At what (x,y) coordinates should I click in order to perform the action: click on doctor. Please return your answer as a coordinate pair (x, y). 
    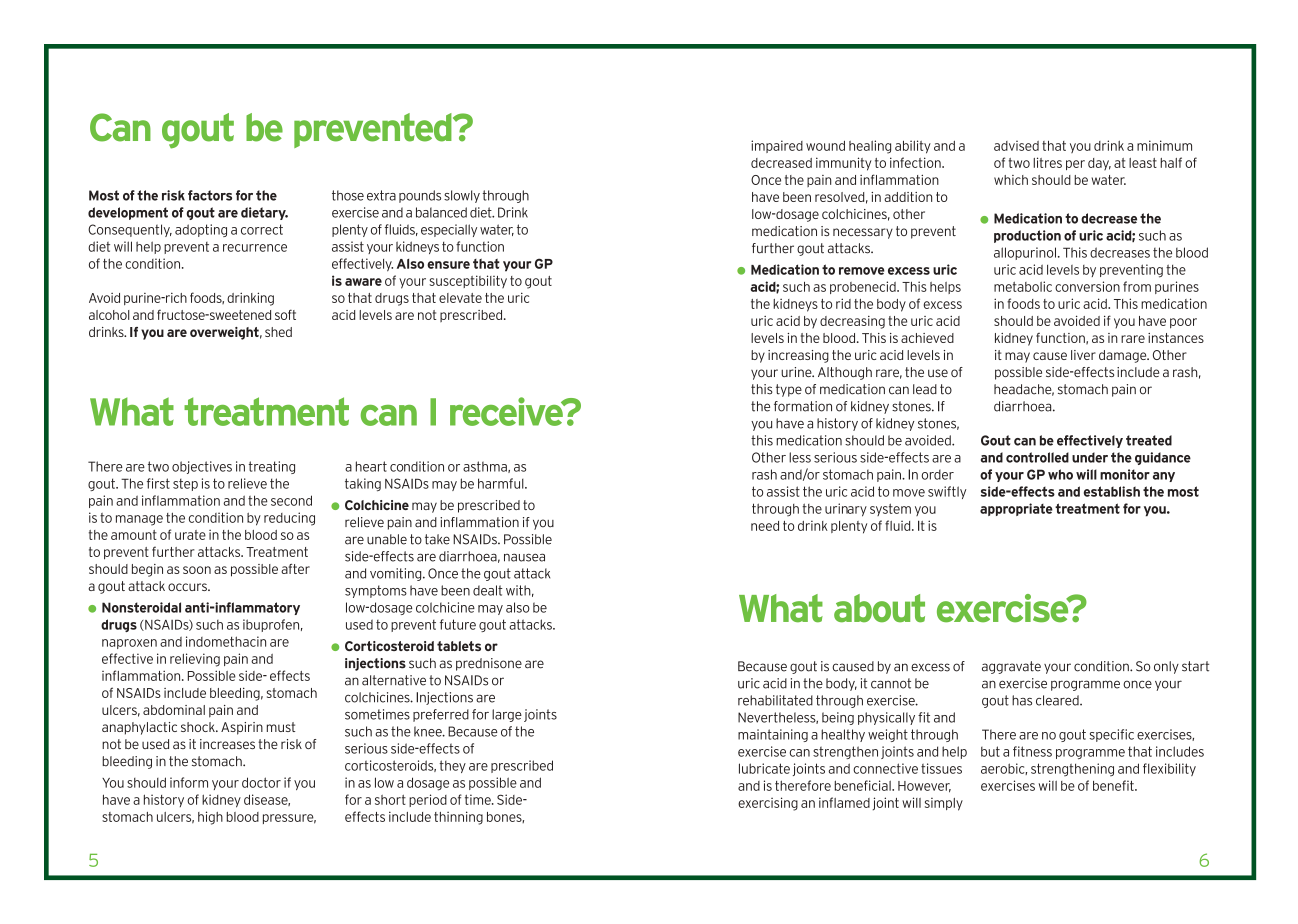
    Looking at the image, I should click on (261, 782).
